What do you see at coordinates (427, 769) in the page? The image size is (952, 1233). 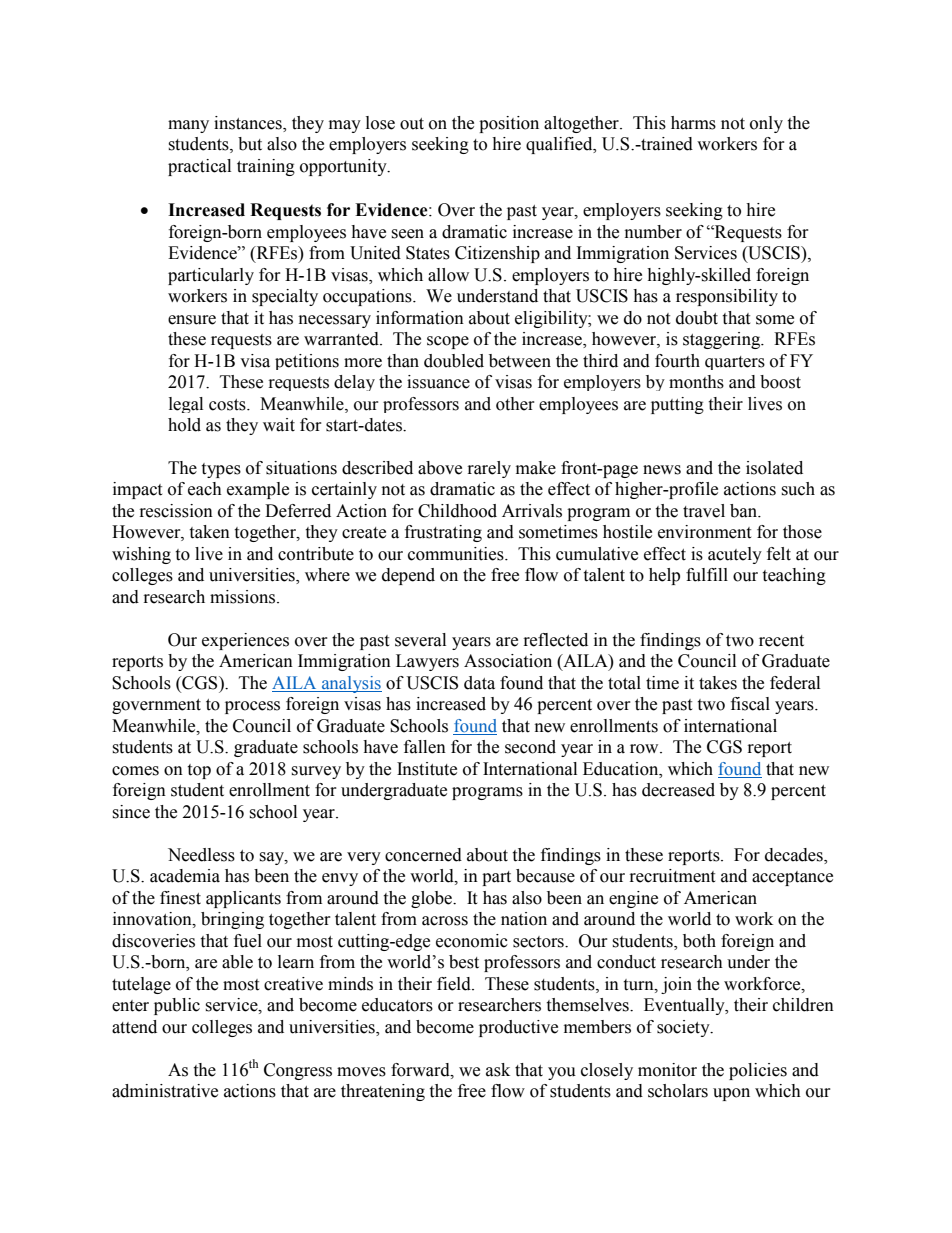 I see `Institute` at bounding box center [427, 769].
